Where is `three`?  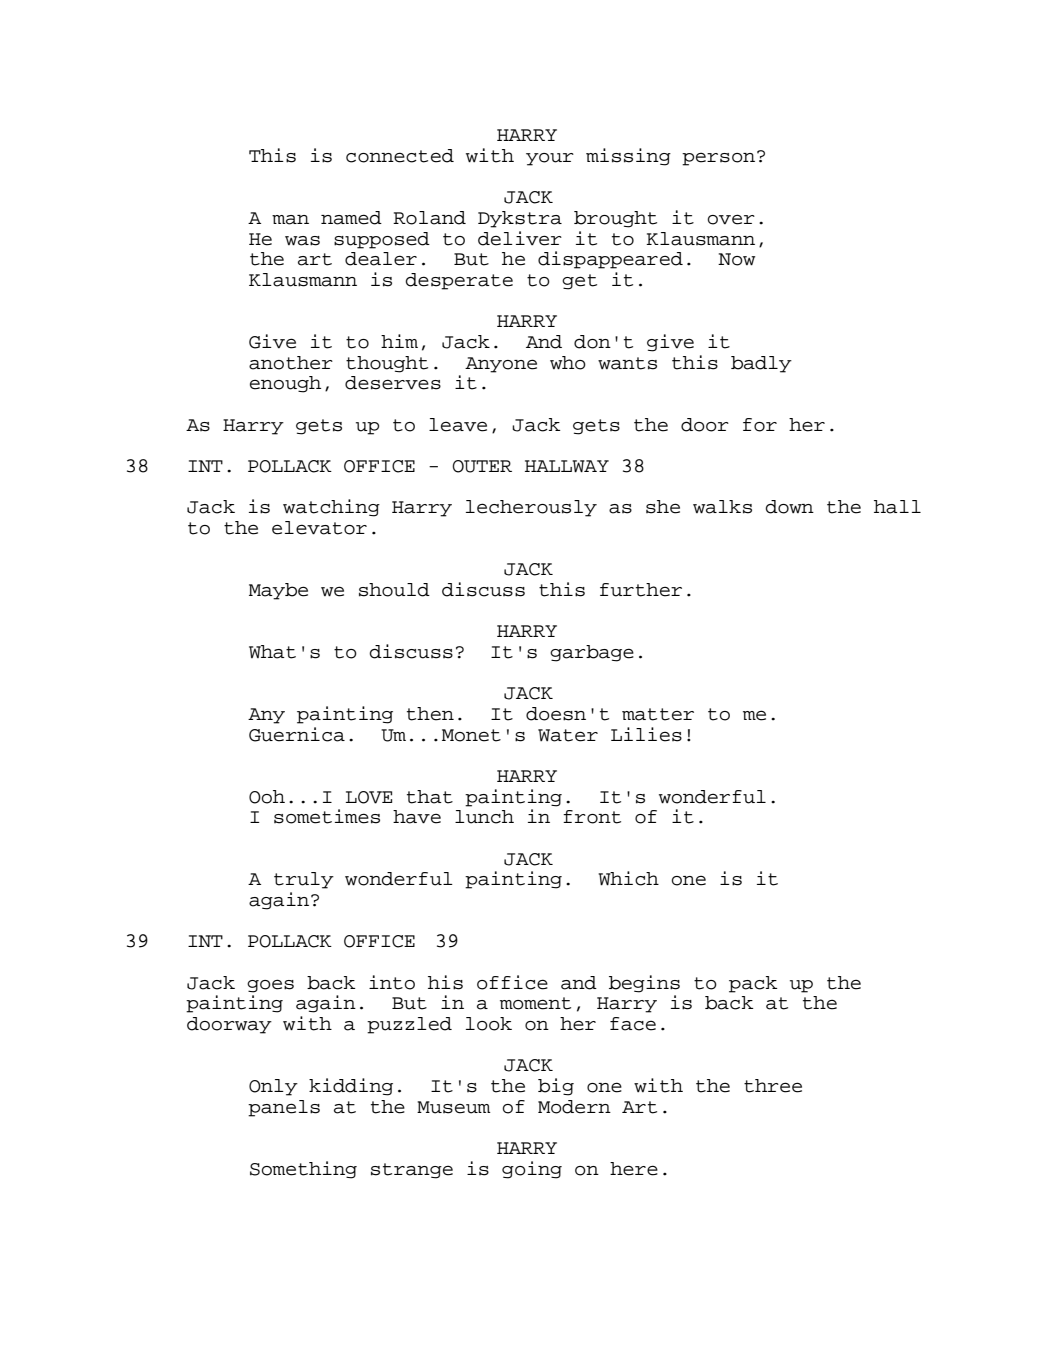
three is located at coordinates (773, 1086).
